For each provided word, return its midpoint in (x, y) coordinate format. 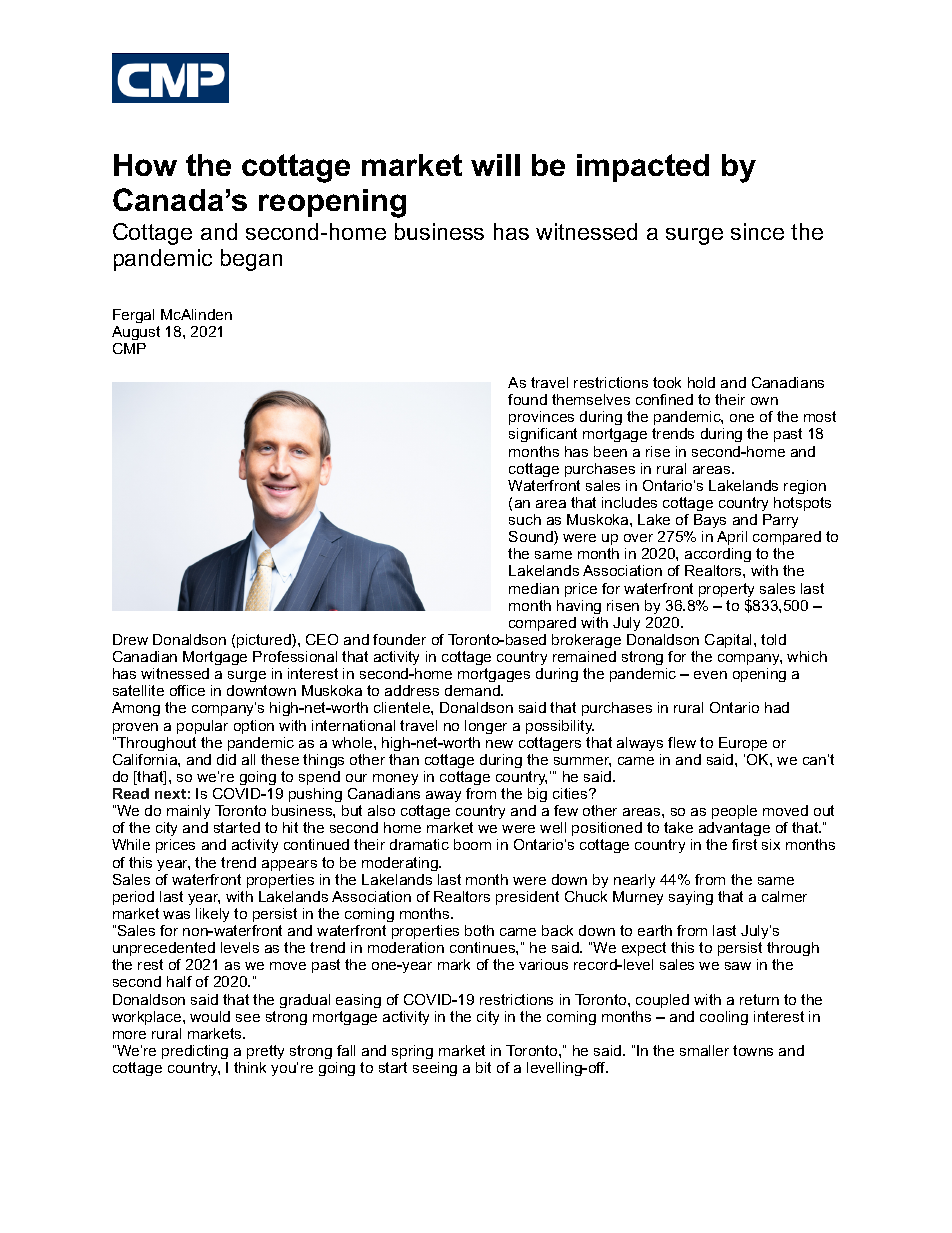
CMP (129, 348)
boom (472, 844)
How (145, 165)
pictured (265, 641)
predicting (195, 1052)
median (534, 588)
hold (701, 382)
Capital (730, 641)
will (495, 165)
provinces (541, 418)
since (757, 231)
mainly (188, 812)
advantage (734, 829)
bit (483, 1067)
